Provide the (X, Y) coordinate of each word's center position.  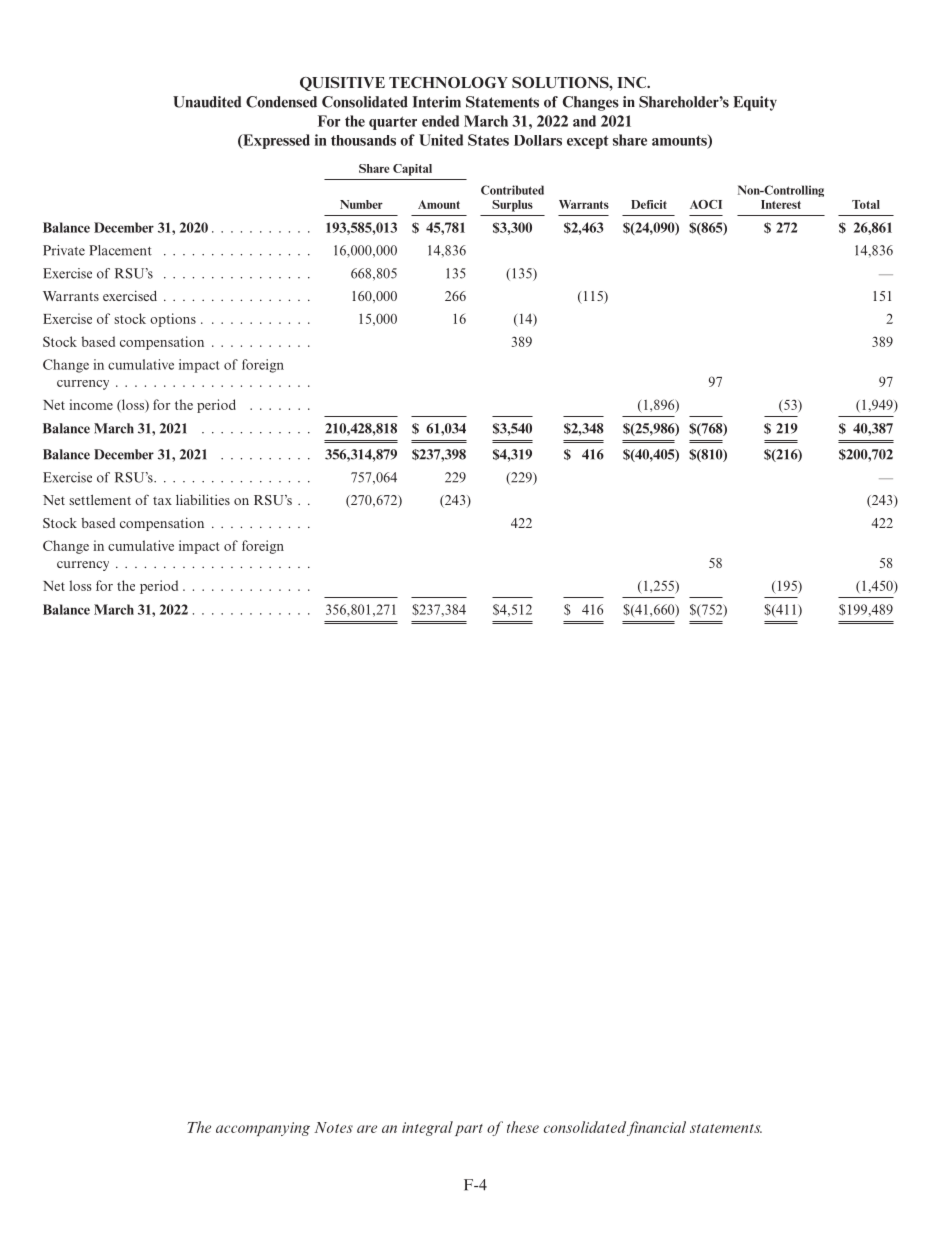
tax (162, 500)
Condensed (281, 102)
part (469, 1130)
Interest (781, 204)
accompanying (263, 1129)
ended (440, 121)
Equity (755, 103)
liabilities (203, 499)
